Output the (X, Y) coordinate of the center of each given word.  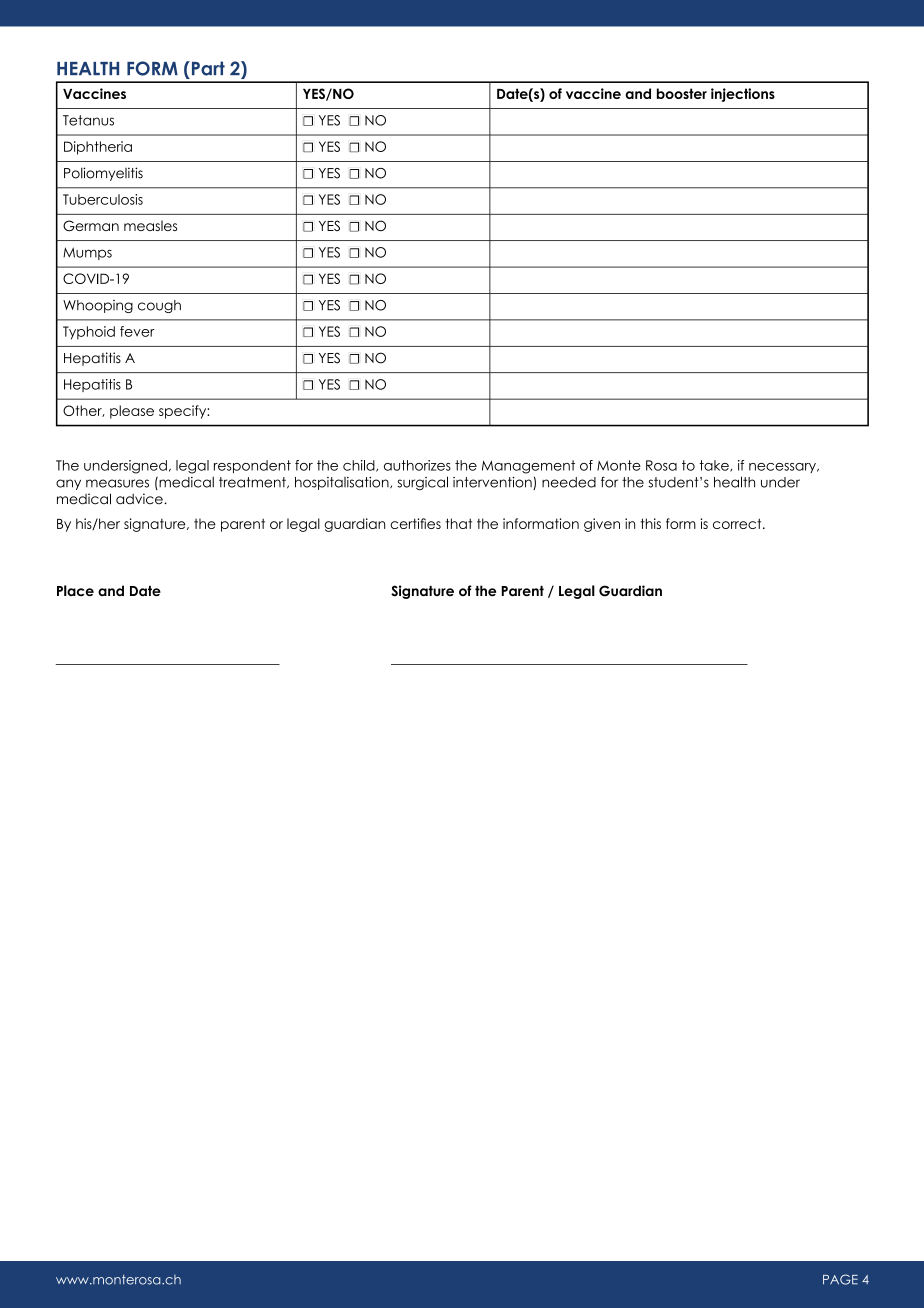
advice (140, 499)
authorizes (417, 465)
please (132, 412)
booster (682, 93)
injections (743, 95)
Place (75, 590)
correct (738, 523)
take (715, 466)
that (459, 523)
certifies (415, 523)
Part (207, 68)
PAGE (840, 1279)
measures (117, 483)
